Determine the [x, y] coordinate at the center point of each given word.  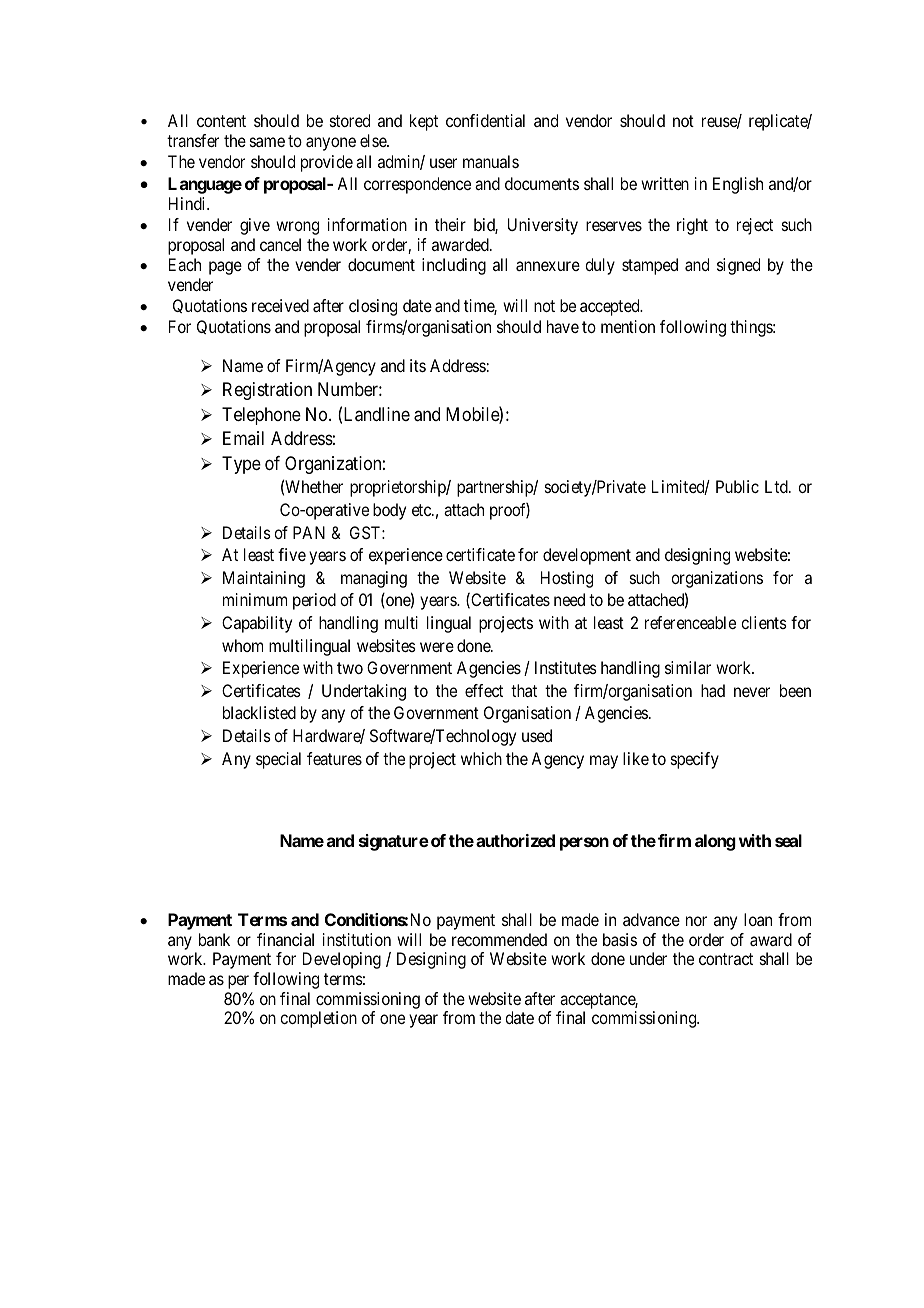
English [738, 185]
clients [764, 622]
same [267, 142]
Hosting [567, 579]
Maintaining [264, 579]
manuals [491, 161]
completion [318, 1019]
